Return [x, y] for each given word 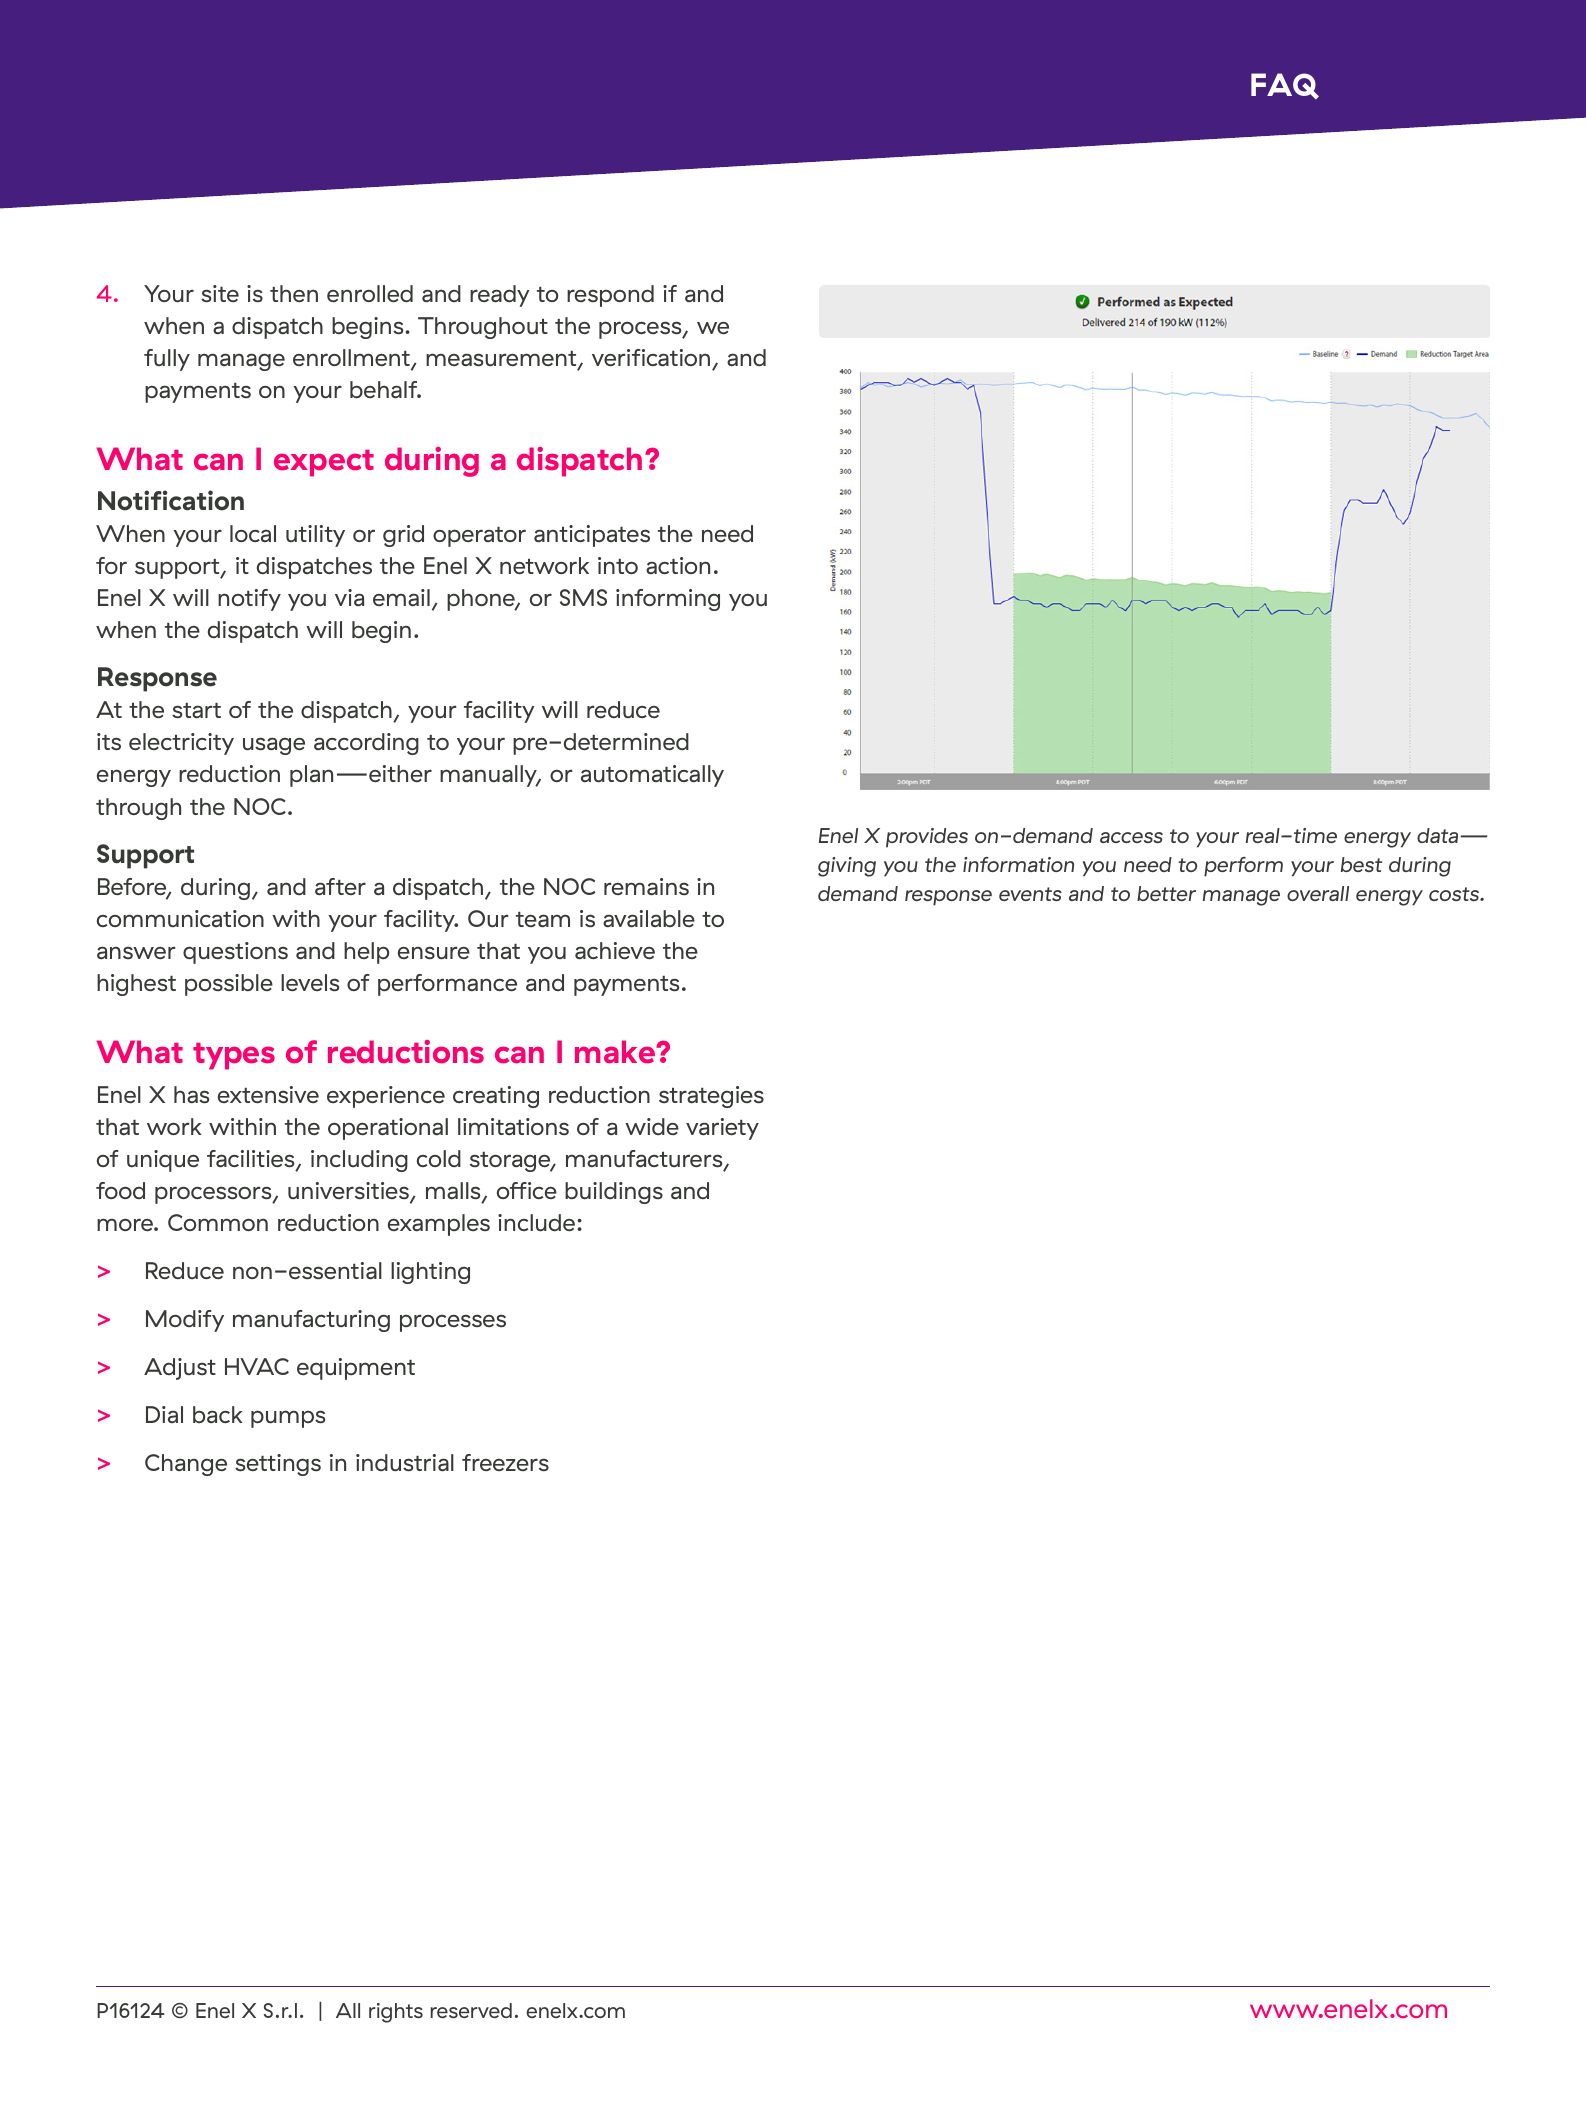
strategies [711, 1097]
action [678, 565]
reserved [471, 2010]
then [294, 294]
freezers [505, 1462]
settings [278, 1465]
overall [1318, 893]
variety [722, 1129]
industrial [405, 1463]
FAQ [1285, 86]
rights [396, 2013]
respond [610, 296]
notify [249, 600]
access [1131, 837]
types [234, 1056]
